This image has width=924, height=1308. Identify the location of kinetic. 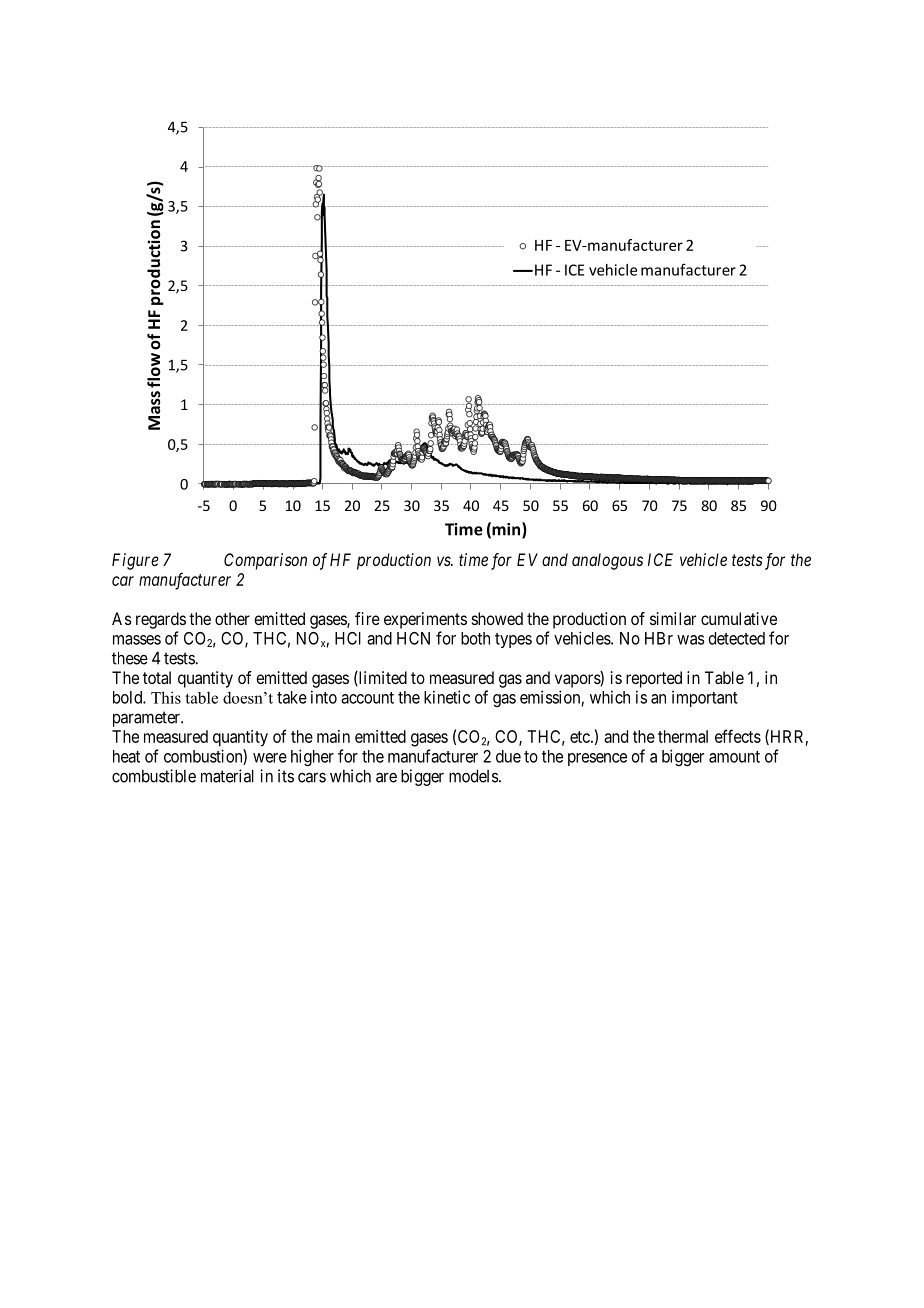
(447, 697).
